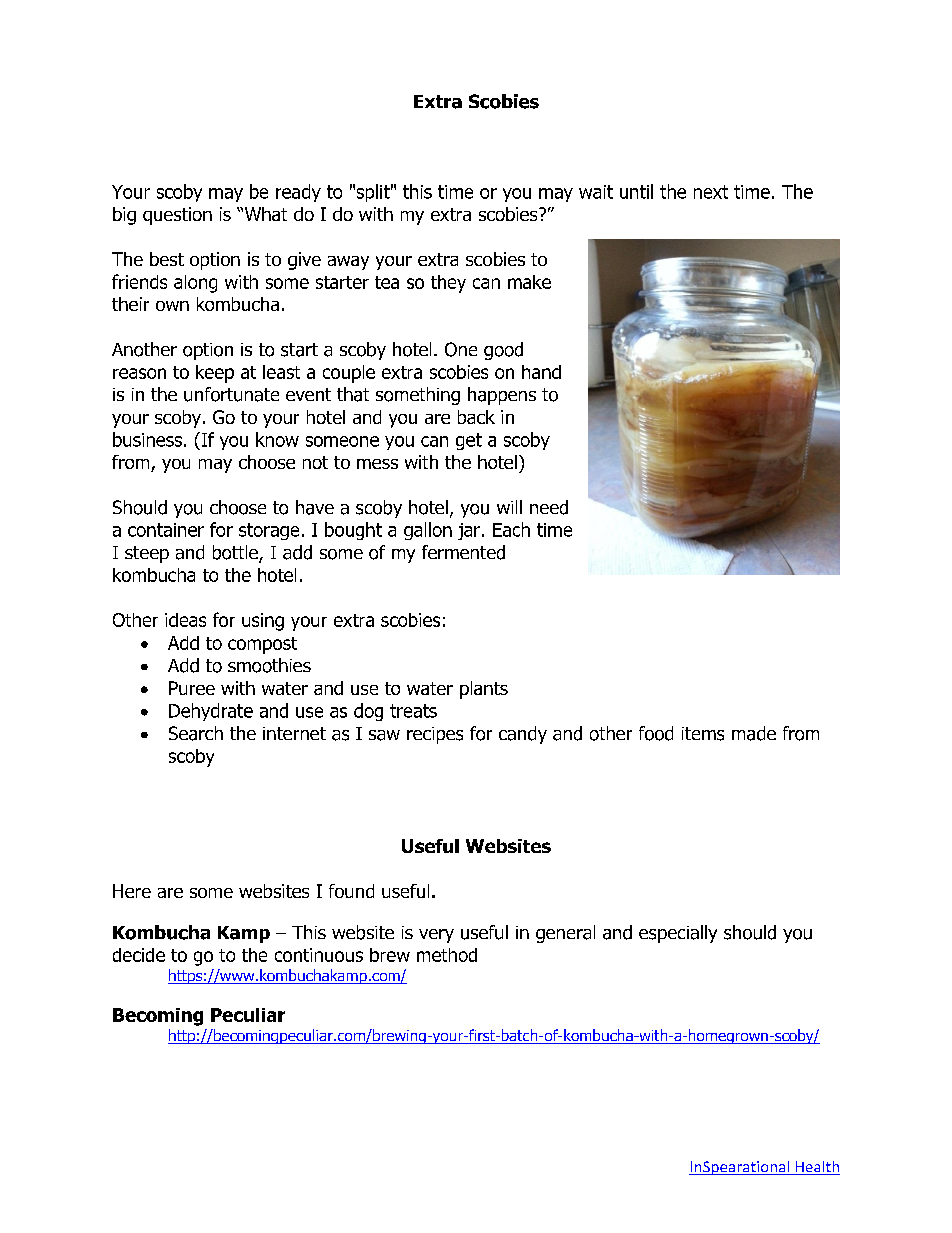  I want to click on method, so click(447, 955).
